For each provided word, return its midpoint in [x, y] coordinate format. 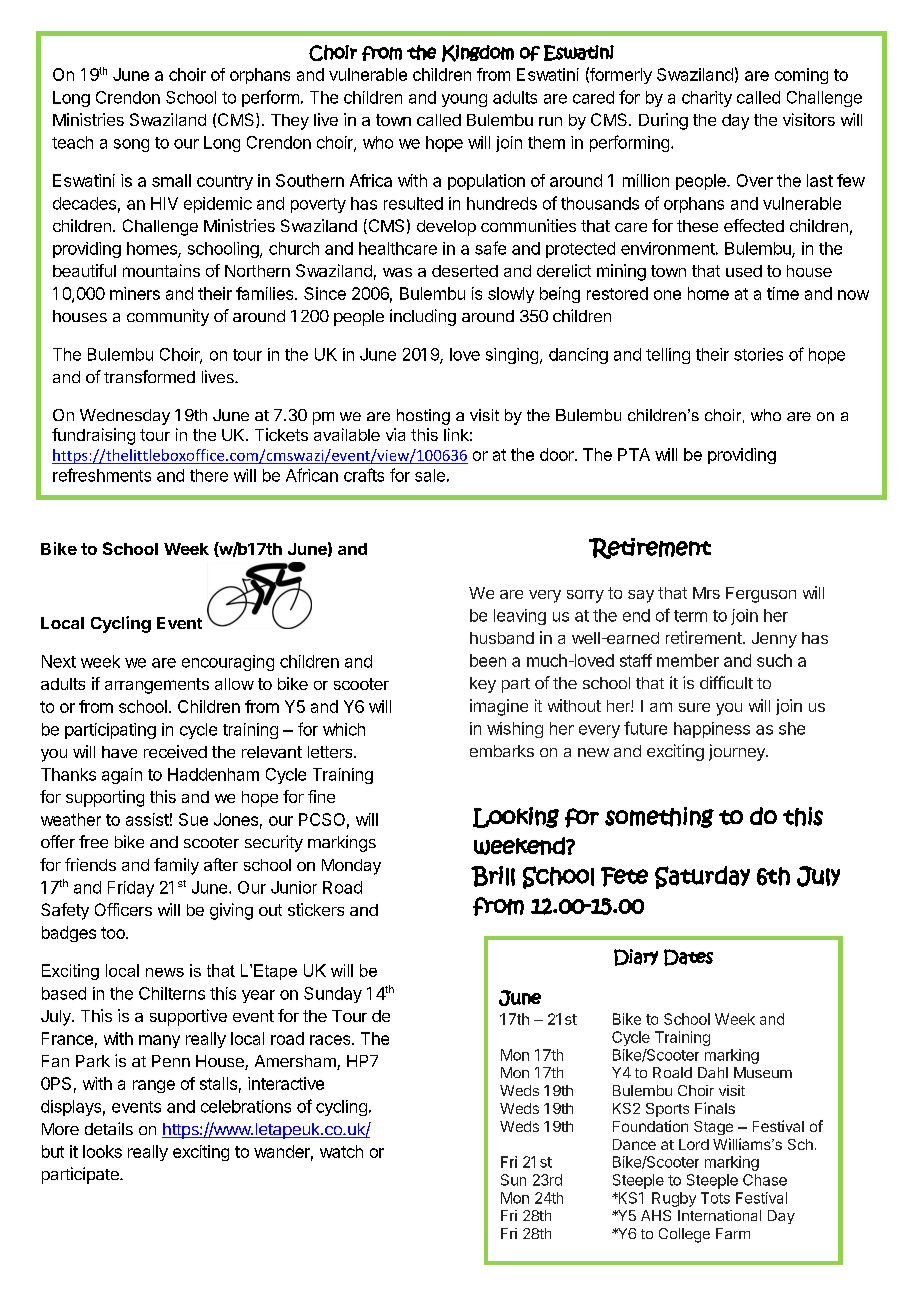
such [774, 660]
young [464, 100]
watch [341, 1151]
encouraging [228, 663]
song [131, 145]
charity [707, 99]
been [488, 660]
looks [102, 1151]
